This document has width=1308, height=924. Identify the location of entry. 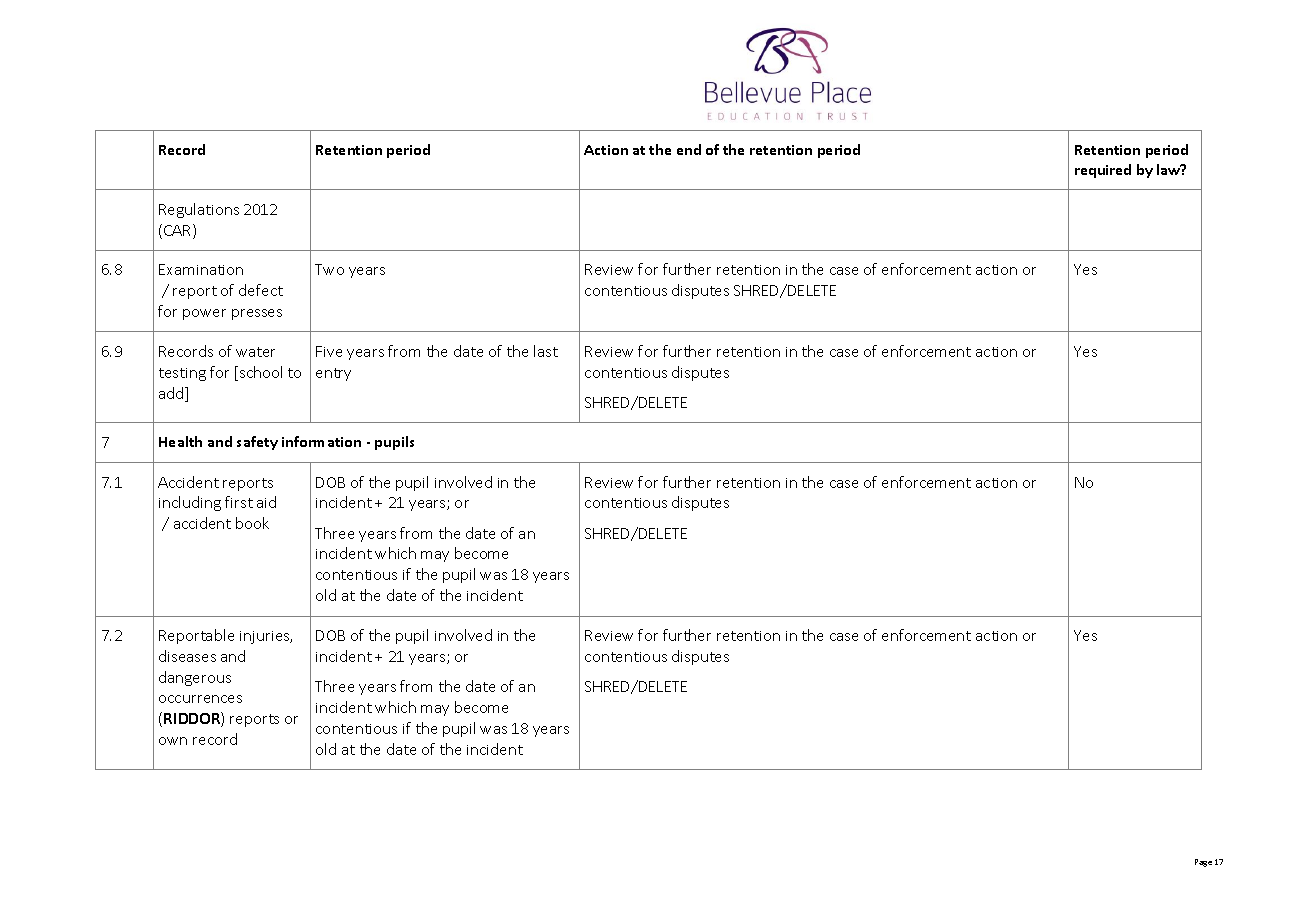
(333, 374).
